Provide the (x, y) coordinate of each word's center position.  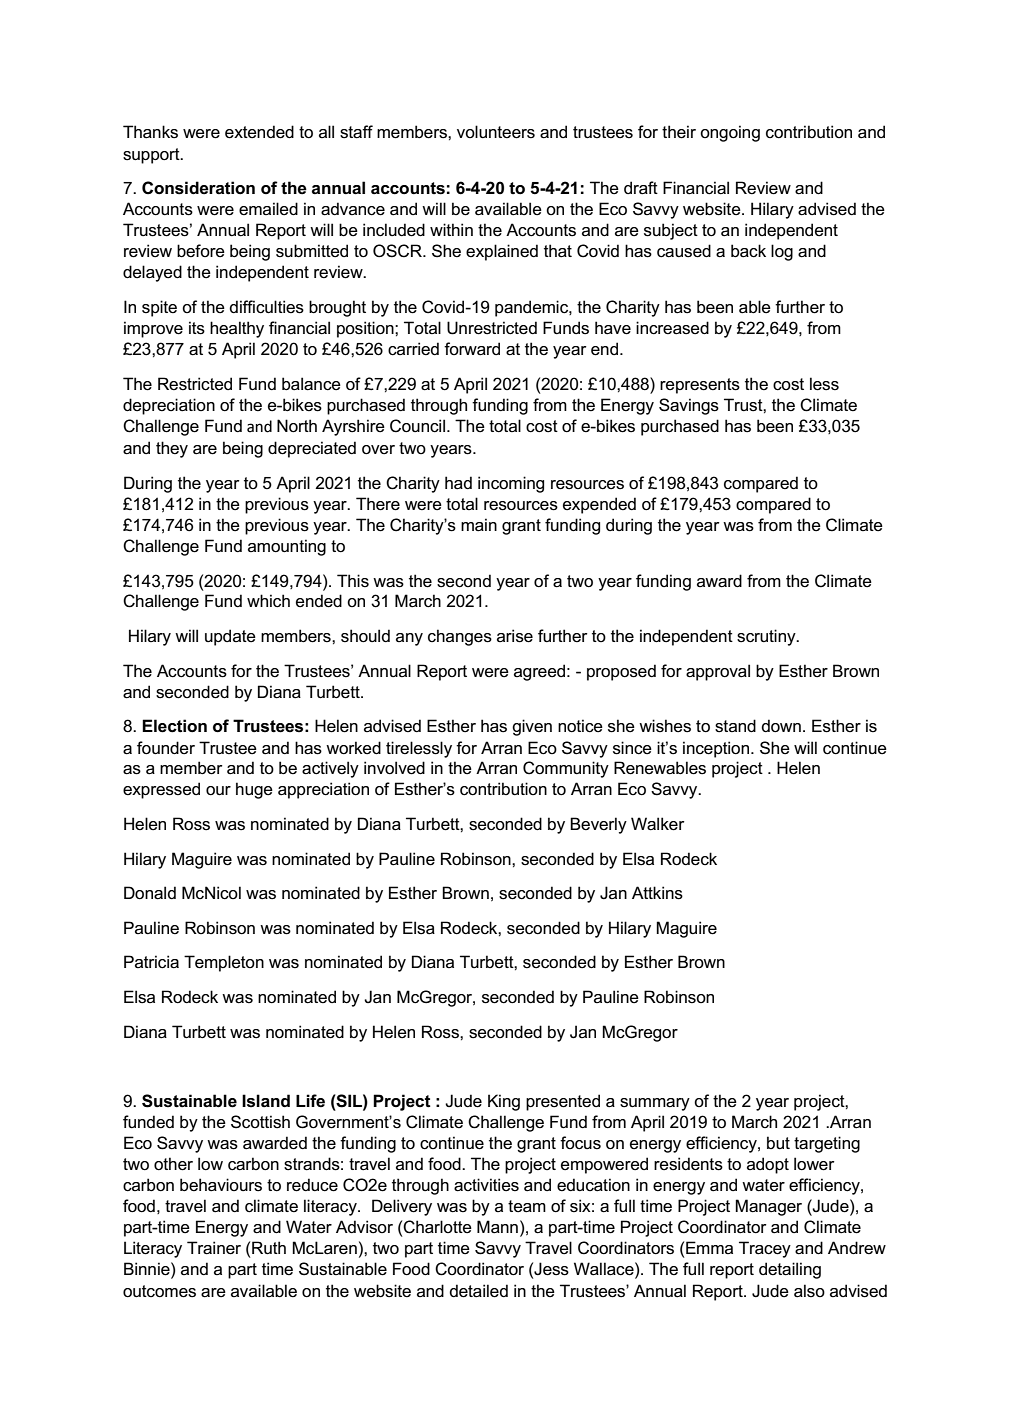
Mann (497, 1227)
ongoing (730, 133)
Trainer (214, 1248)
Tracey (765, 1249)
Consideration (198, 188)
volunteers (496, 132)
